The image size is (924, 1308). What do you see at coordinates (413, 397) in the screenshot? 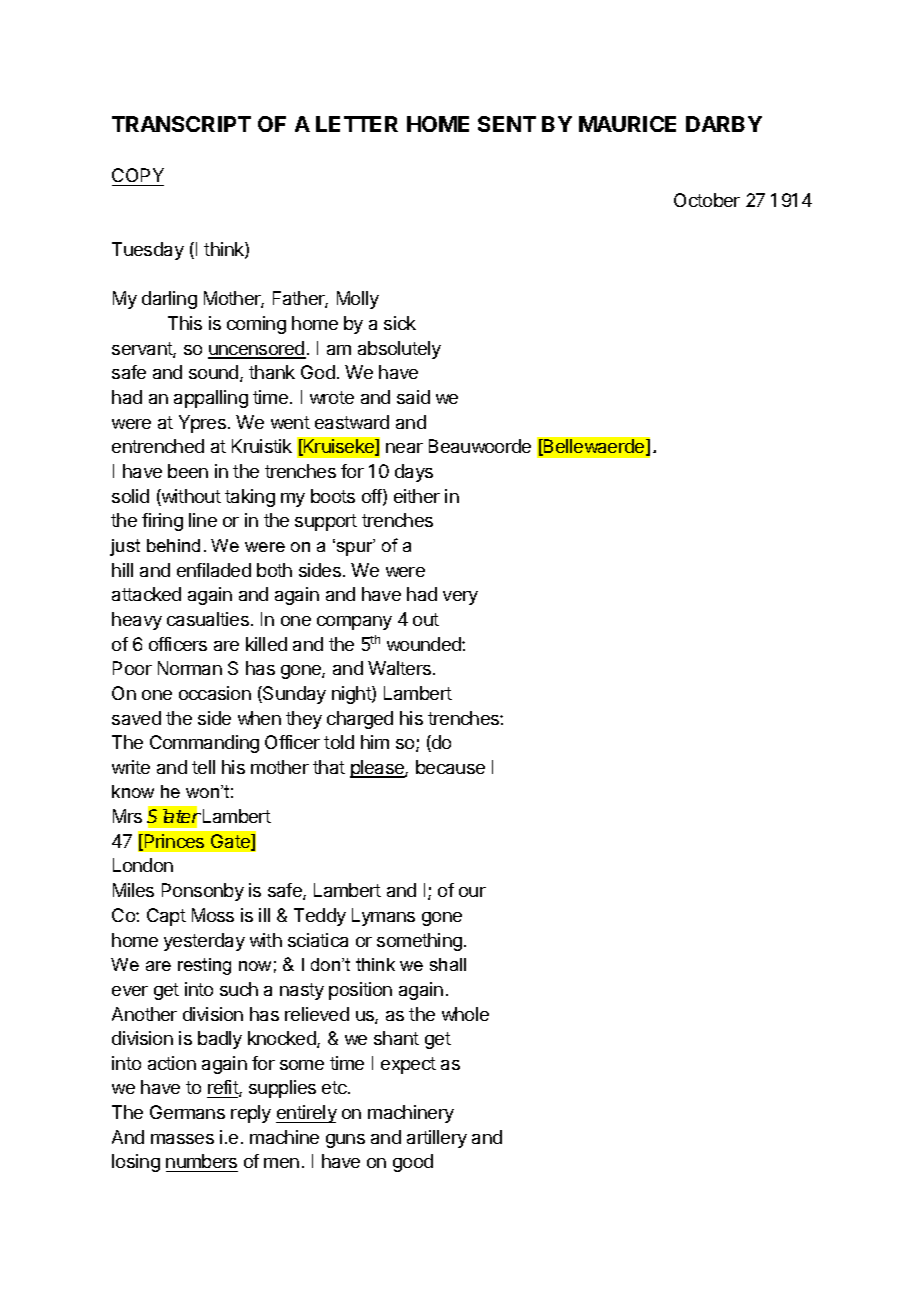
I see `said` at bounding box center [413, 397].
